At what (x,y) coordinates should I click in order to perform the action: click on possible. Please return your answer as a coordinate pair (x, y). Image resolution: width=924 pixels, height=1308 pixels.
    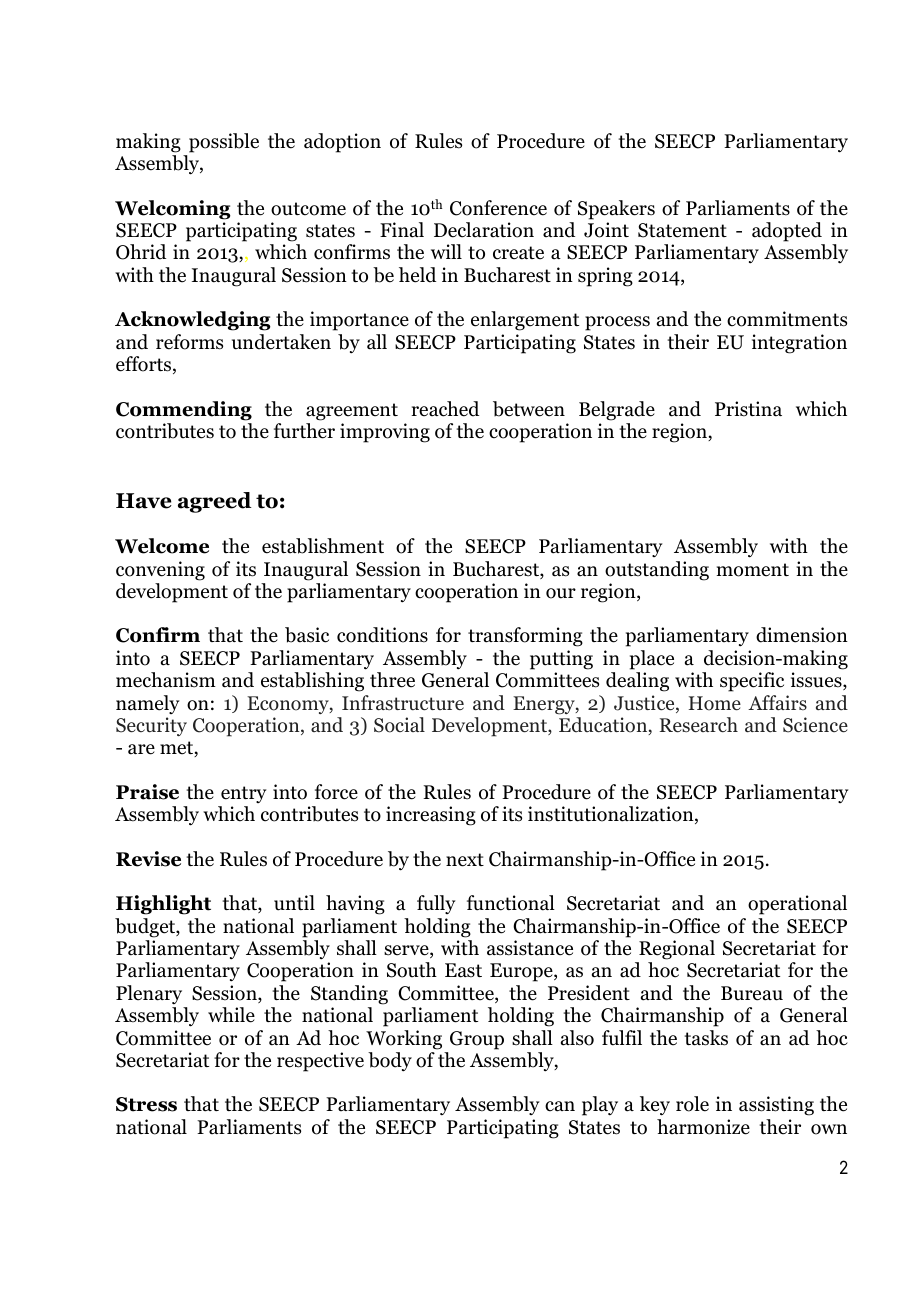
    Looking at the image, I should click on (224, 143).
